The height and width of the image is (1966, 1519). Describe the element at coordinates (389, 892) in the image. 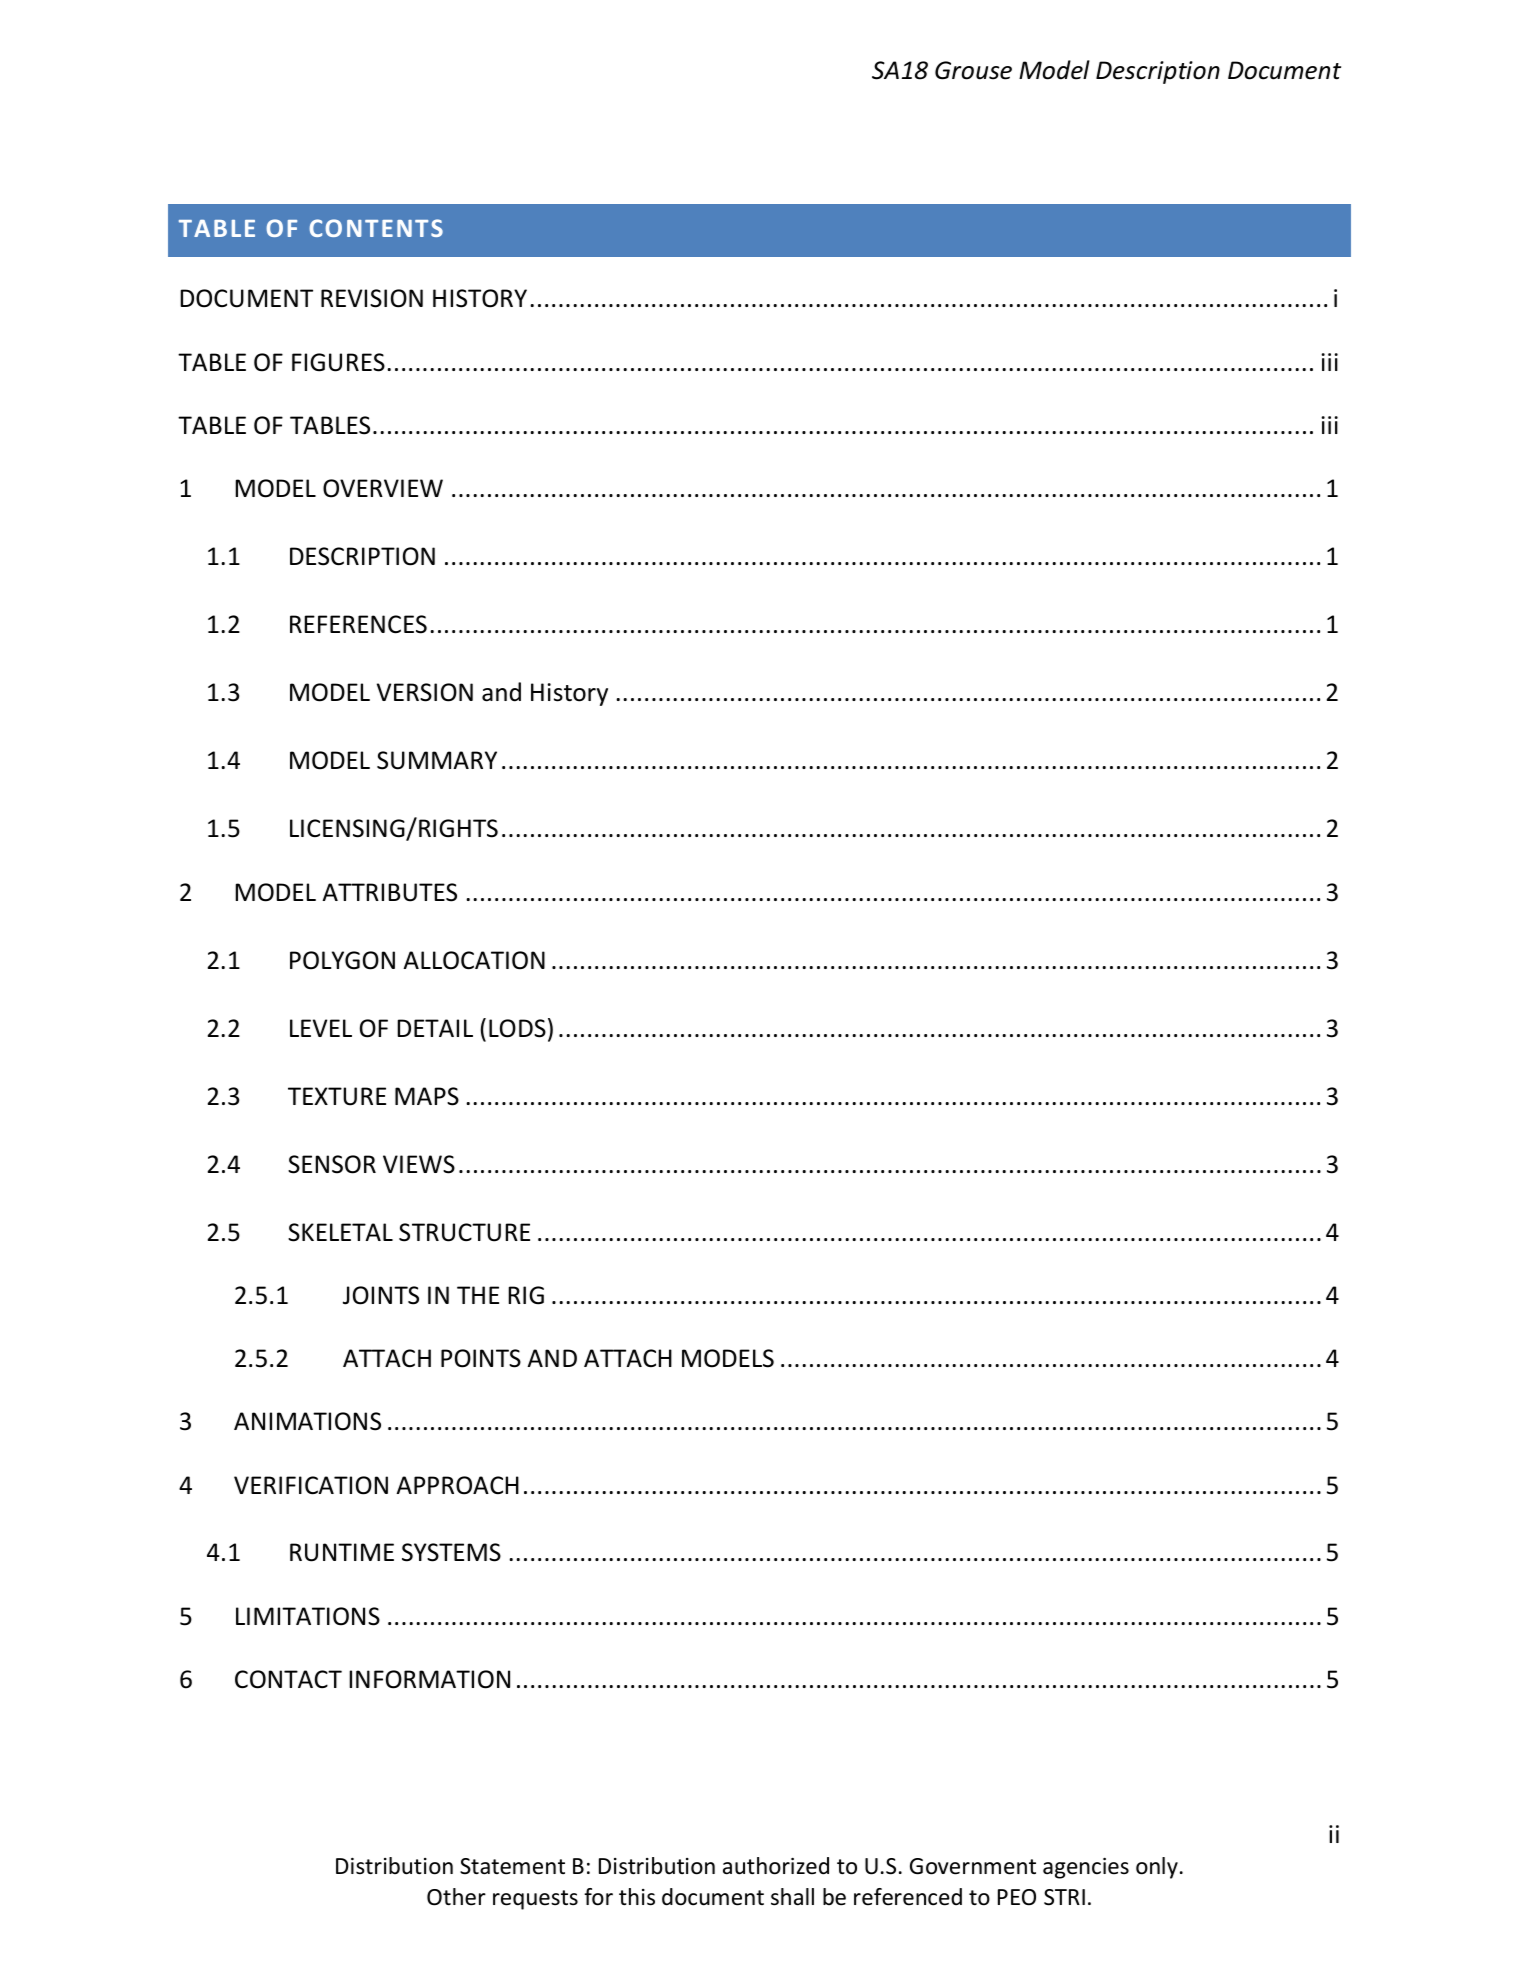

I see `ATTRIBUTES` at that location.
